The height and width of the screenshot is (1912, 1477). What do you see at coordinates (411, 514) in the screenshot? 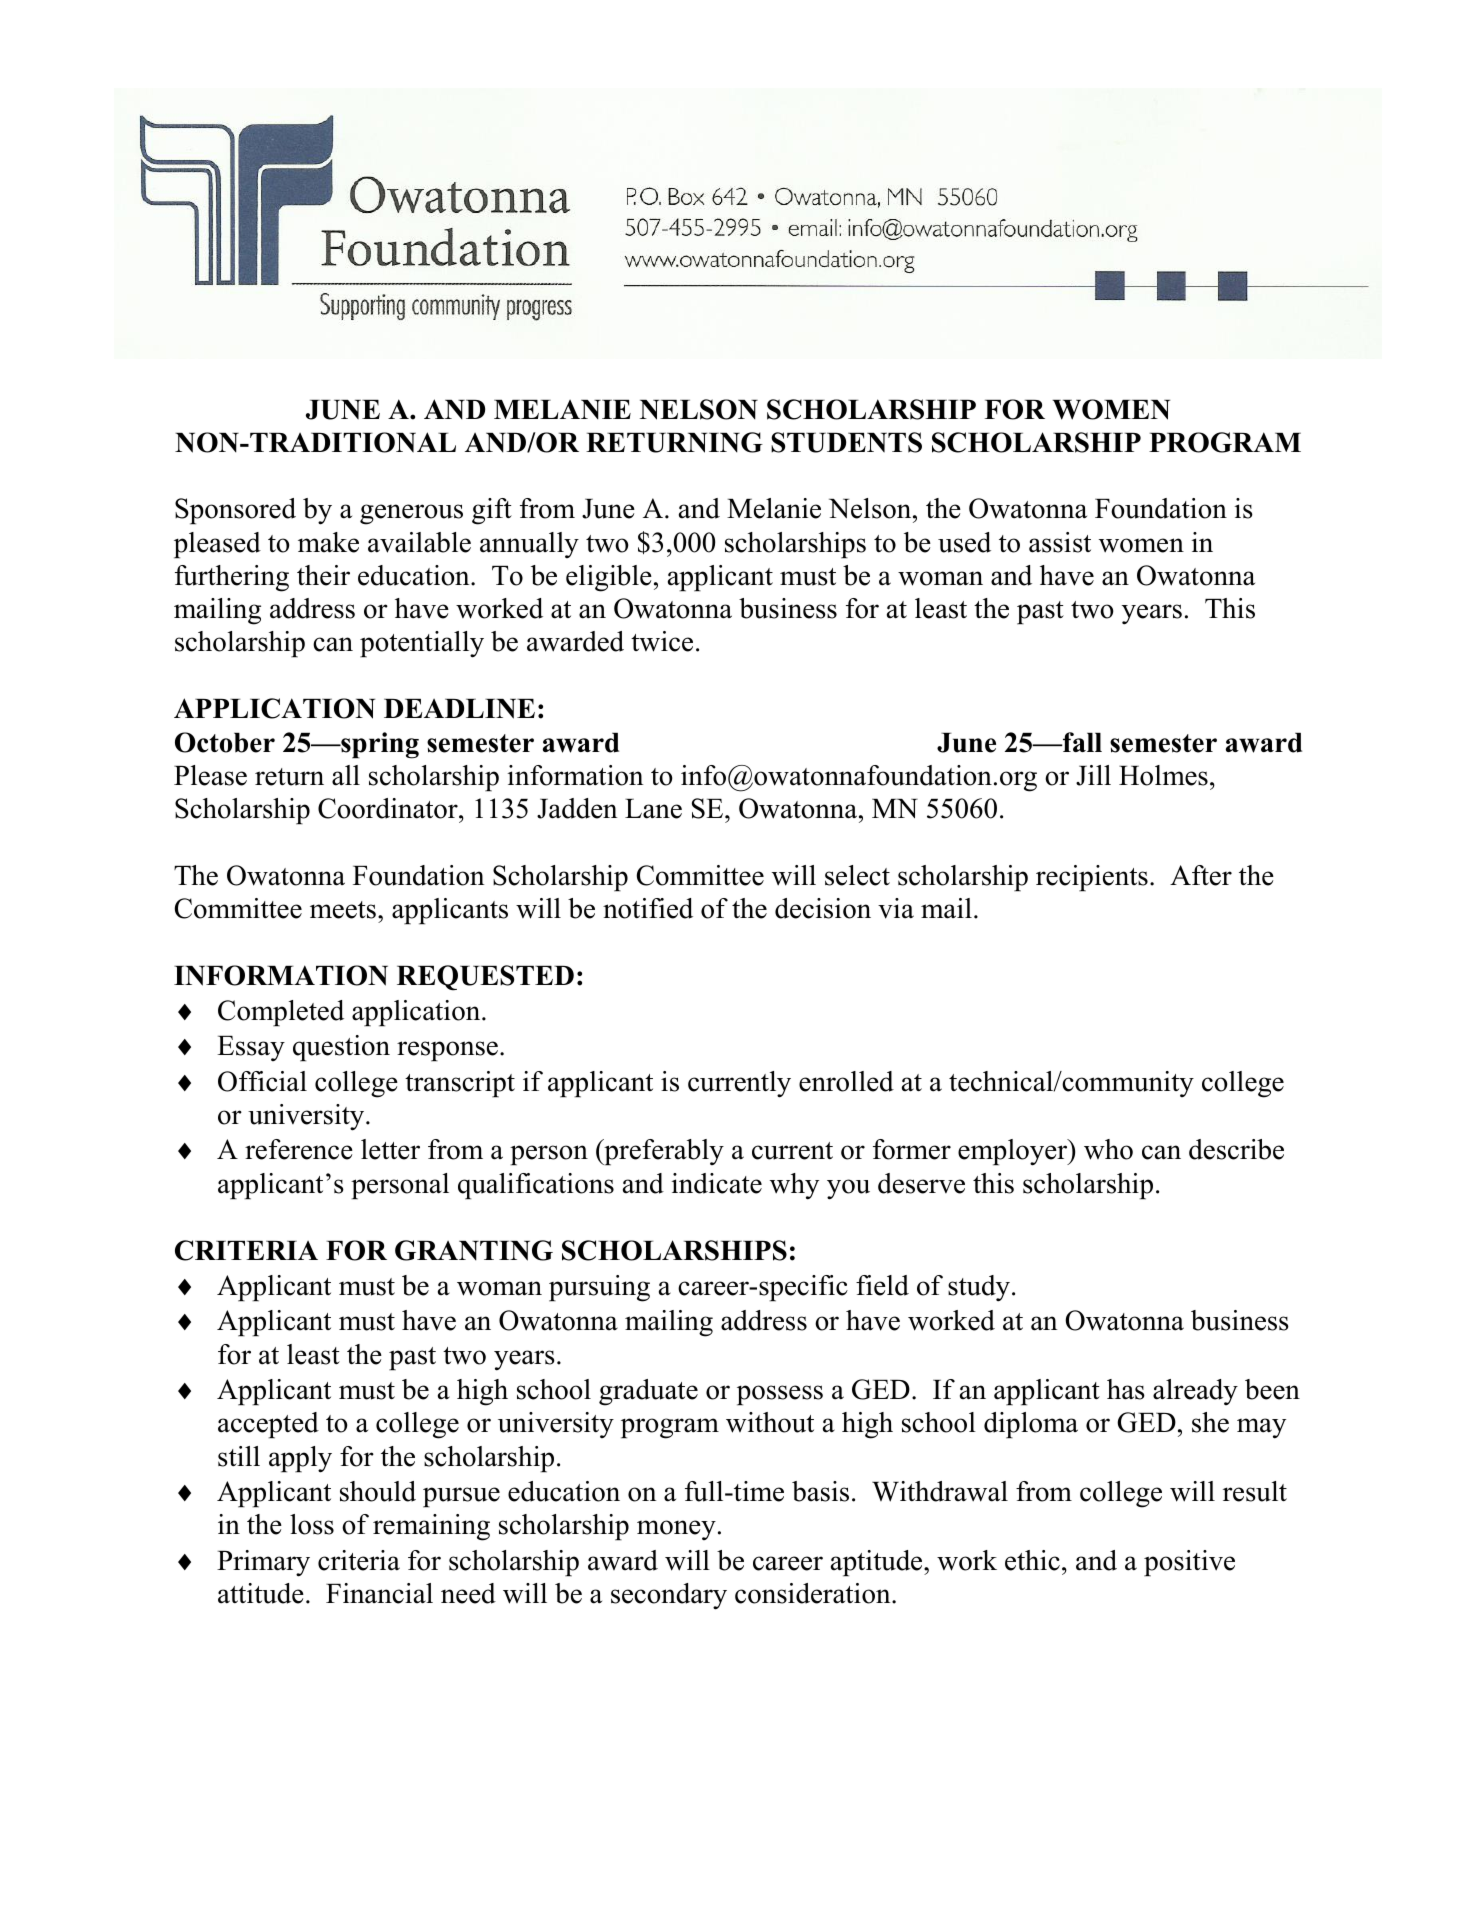
I see `generous` at bounding box center [411, 514].
